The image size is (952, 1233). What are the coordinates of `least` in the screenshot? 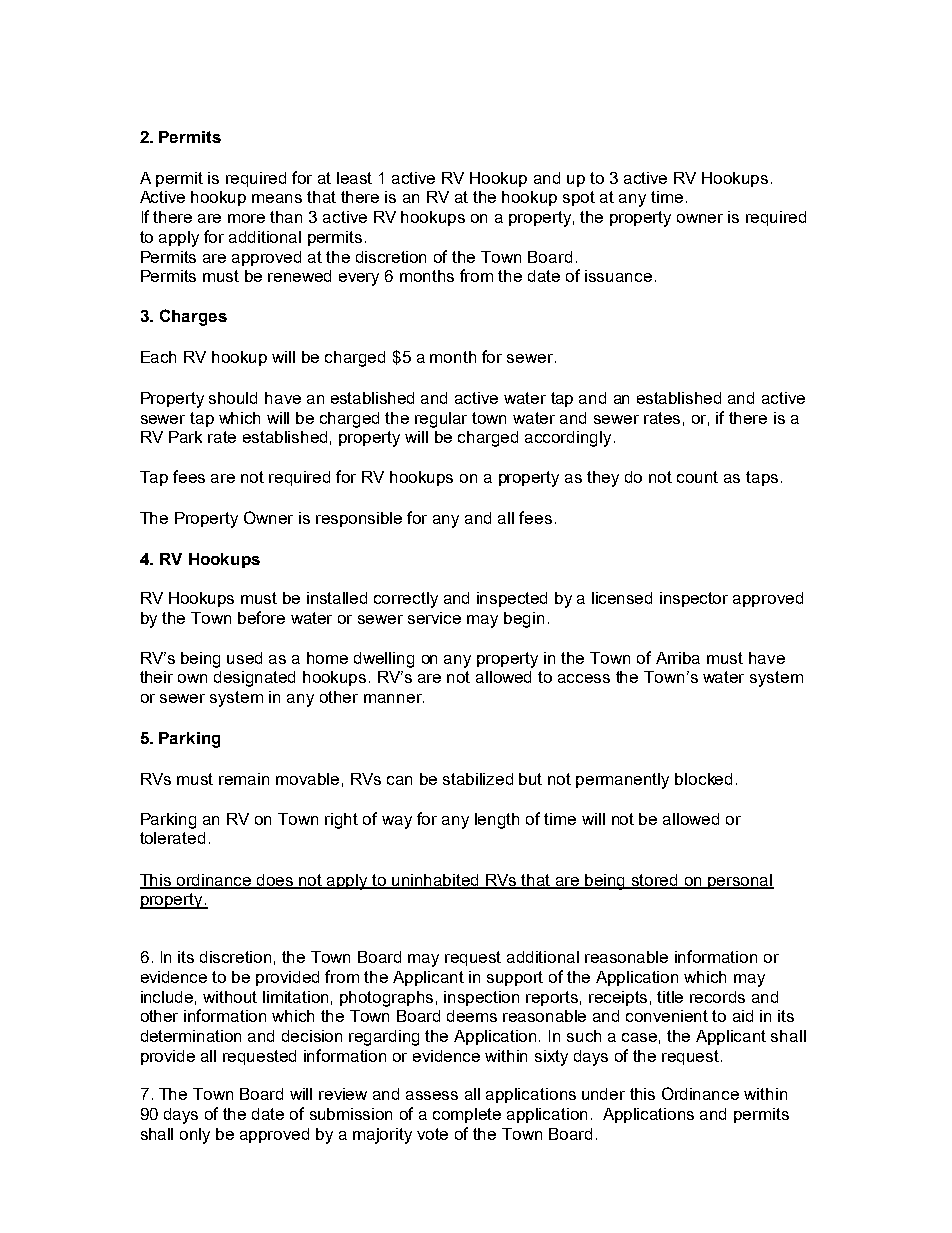 It's located at (354, 178).
